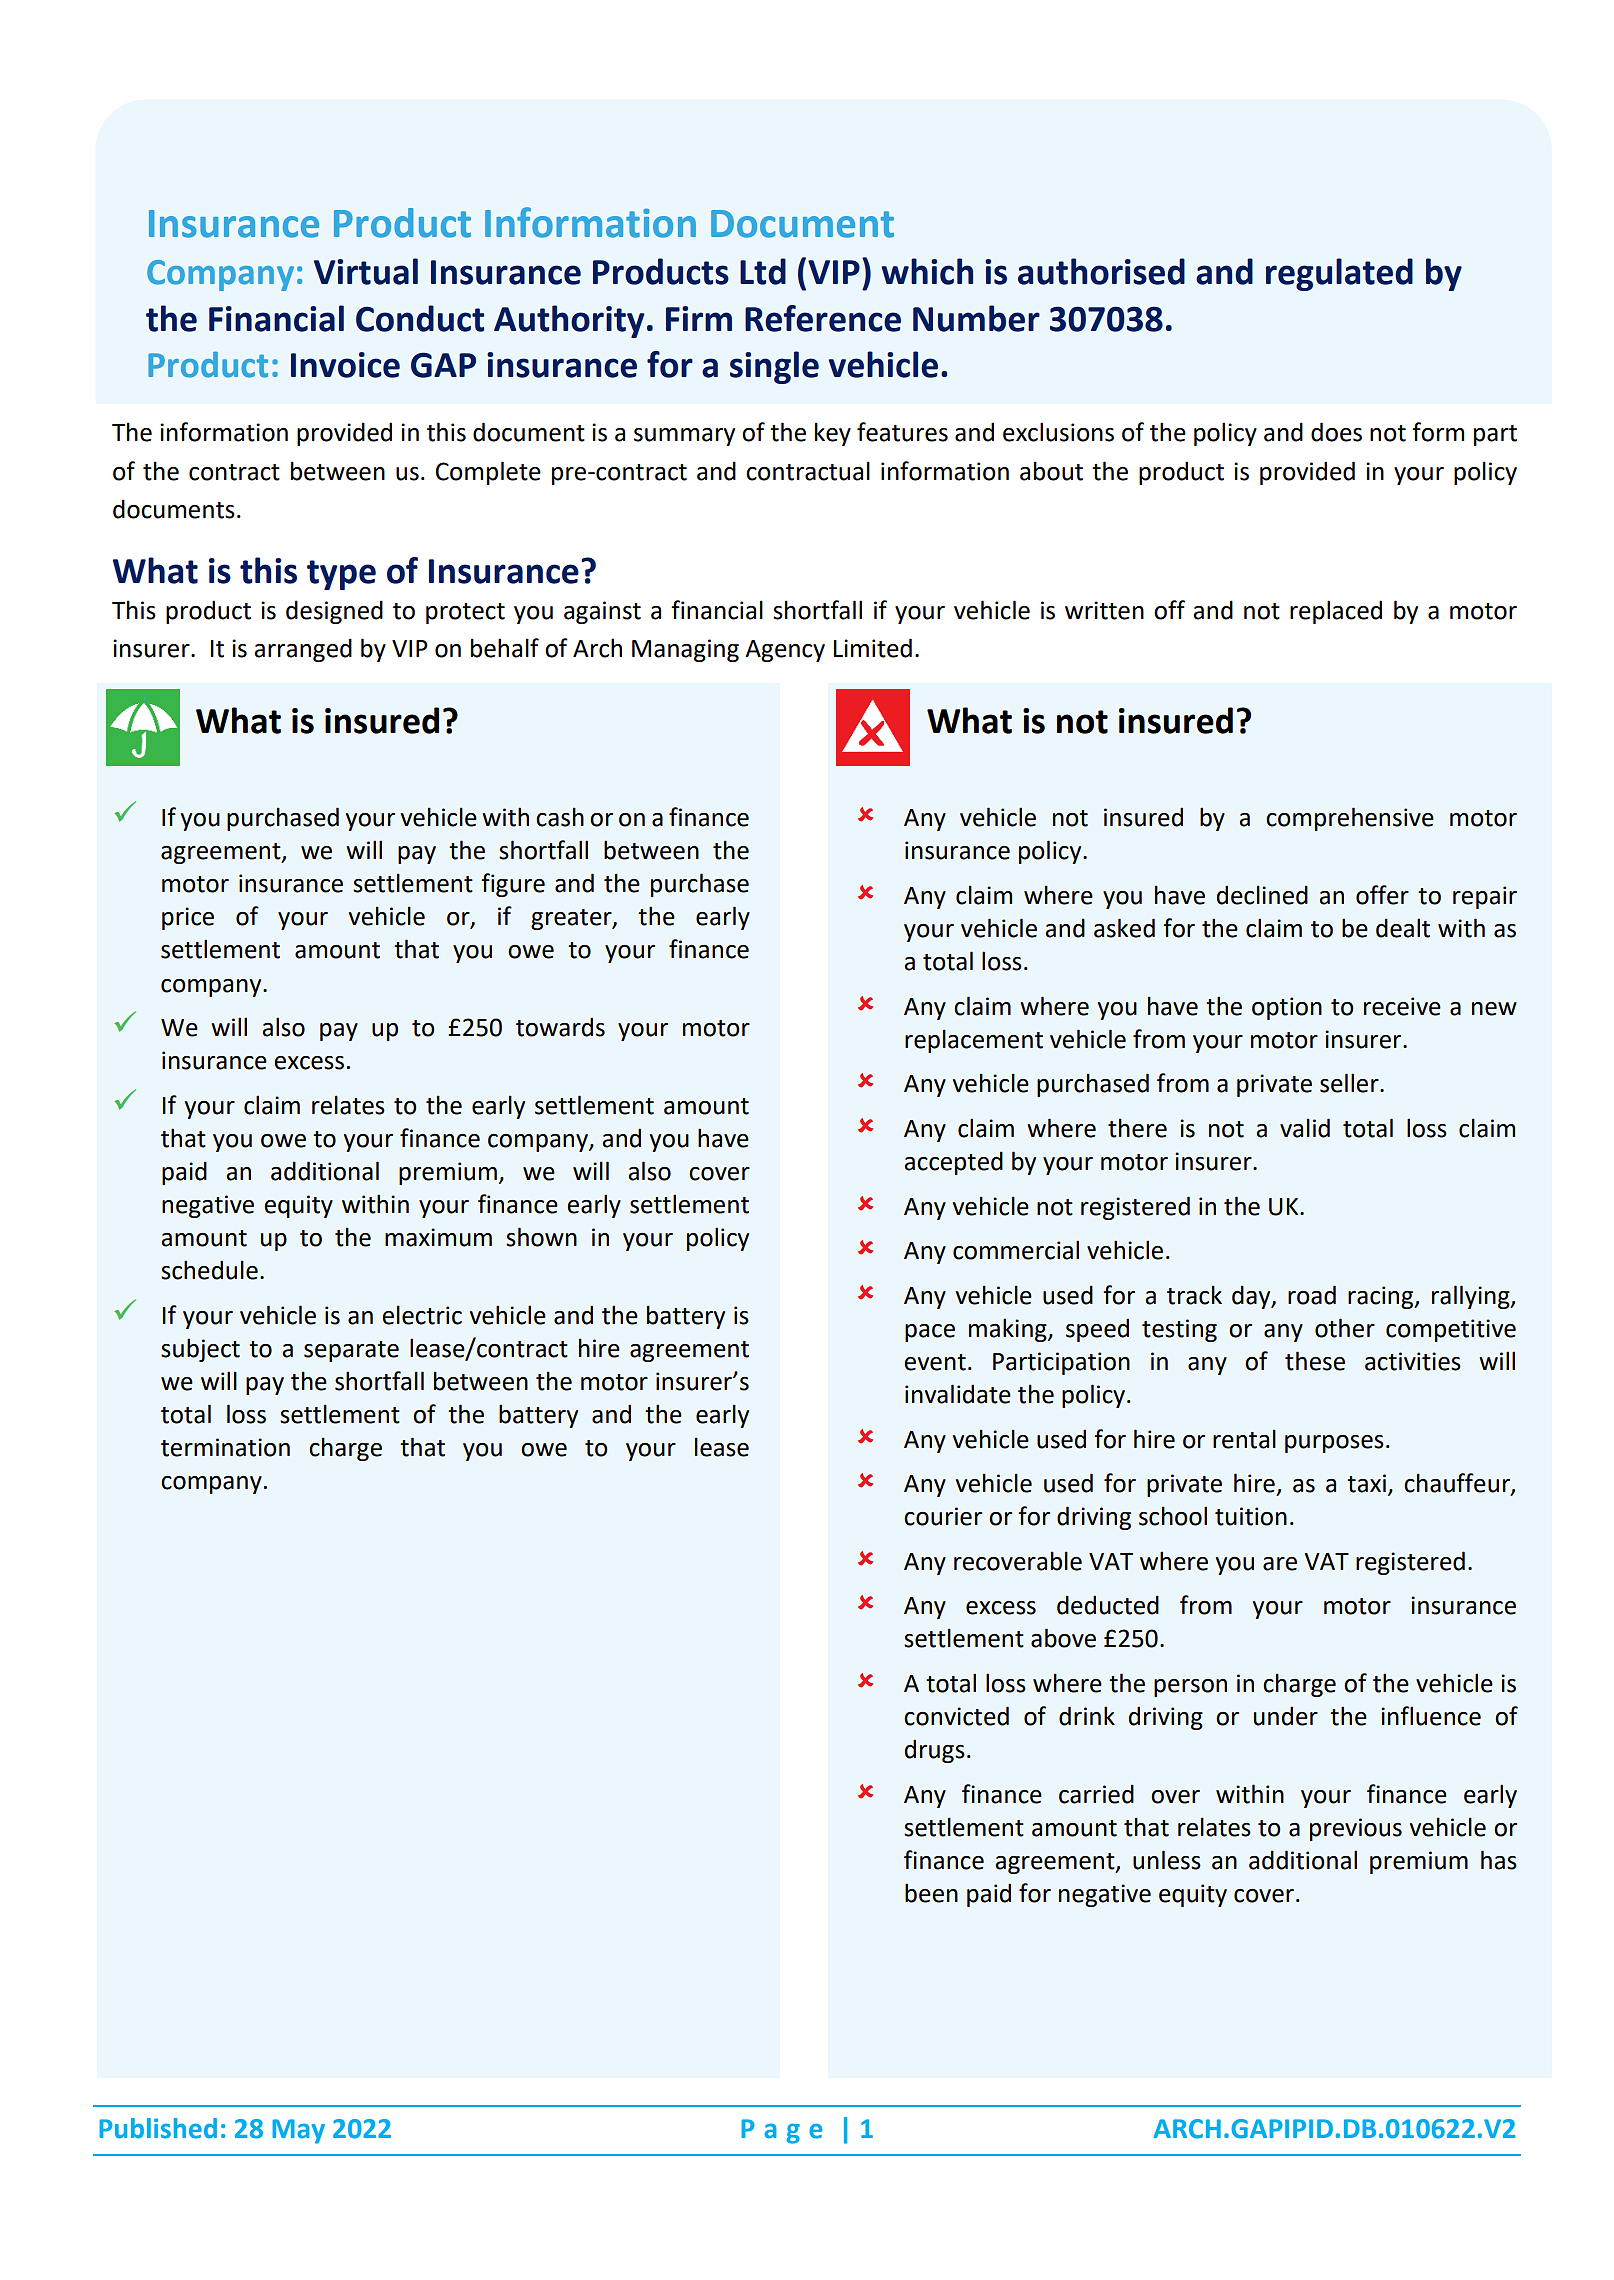 The image size is (1614, 2280). What do you see at coordinates (298, 2131) in the screenshot?
I see `May` at bounding box center [298, 2131].
